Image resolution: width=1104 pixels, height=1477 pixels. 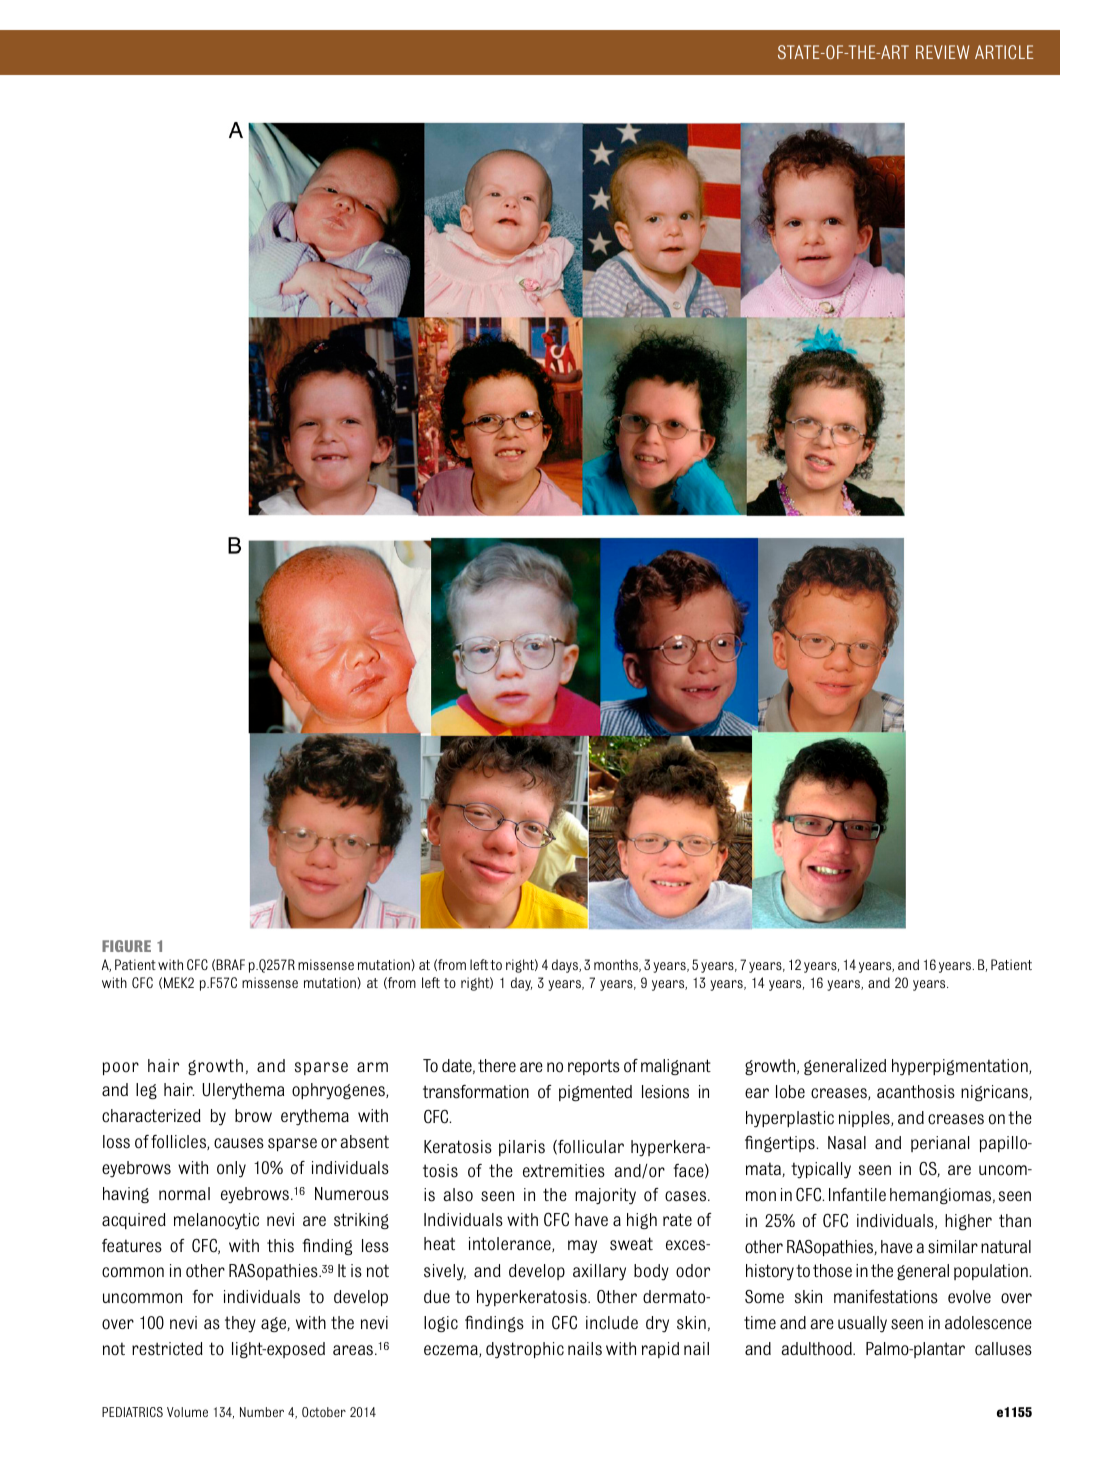 What do you see at coordinates (525, 1350) in the screenshot?
I see `dystrophic` at bounding box center [525, 1350].
